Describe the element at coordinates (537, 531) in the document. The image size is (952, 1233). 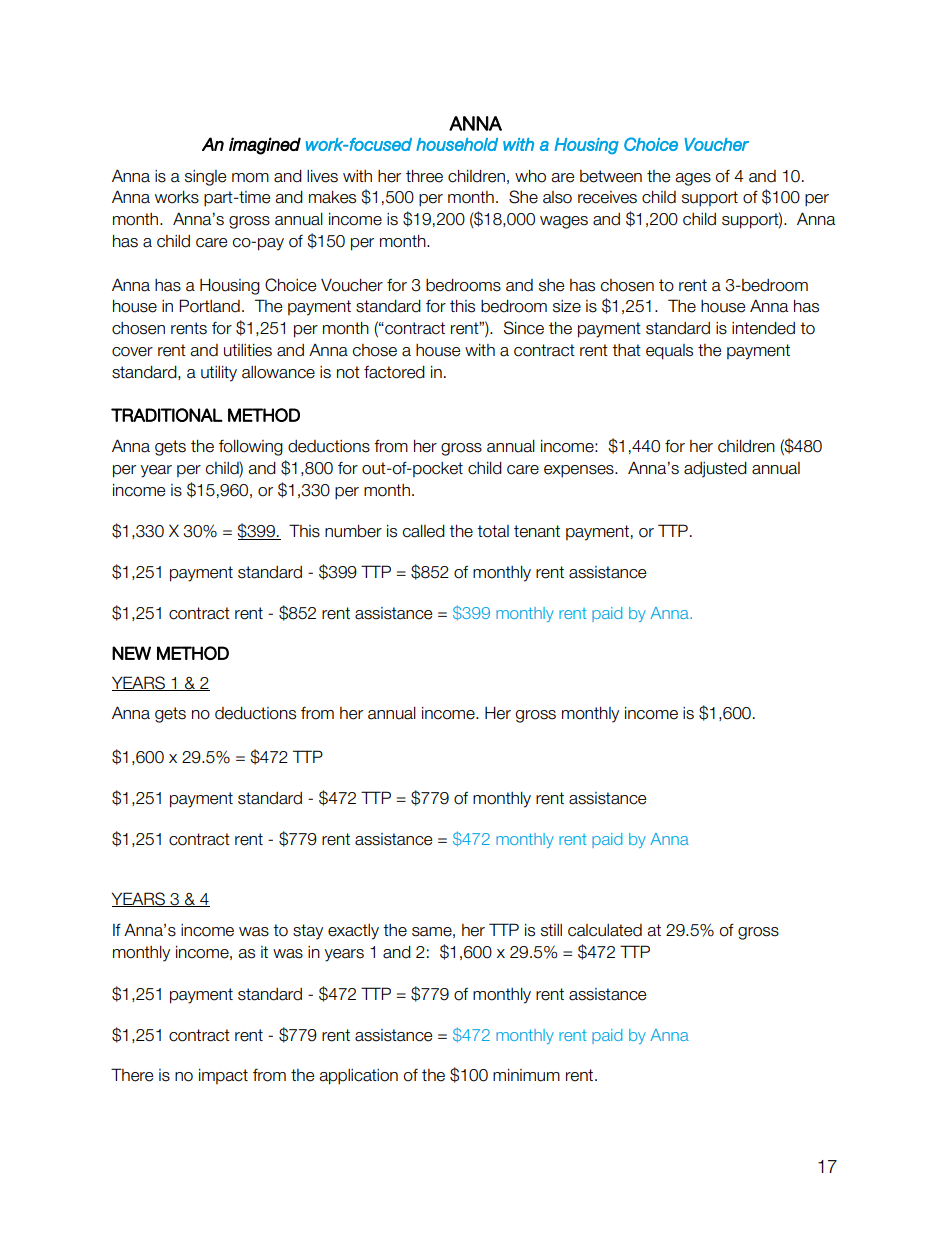
I see `tenant` at that location.
